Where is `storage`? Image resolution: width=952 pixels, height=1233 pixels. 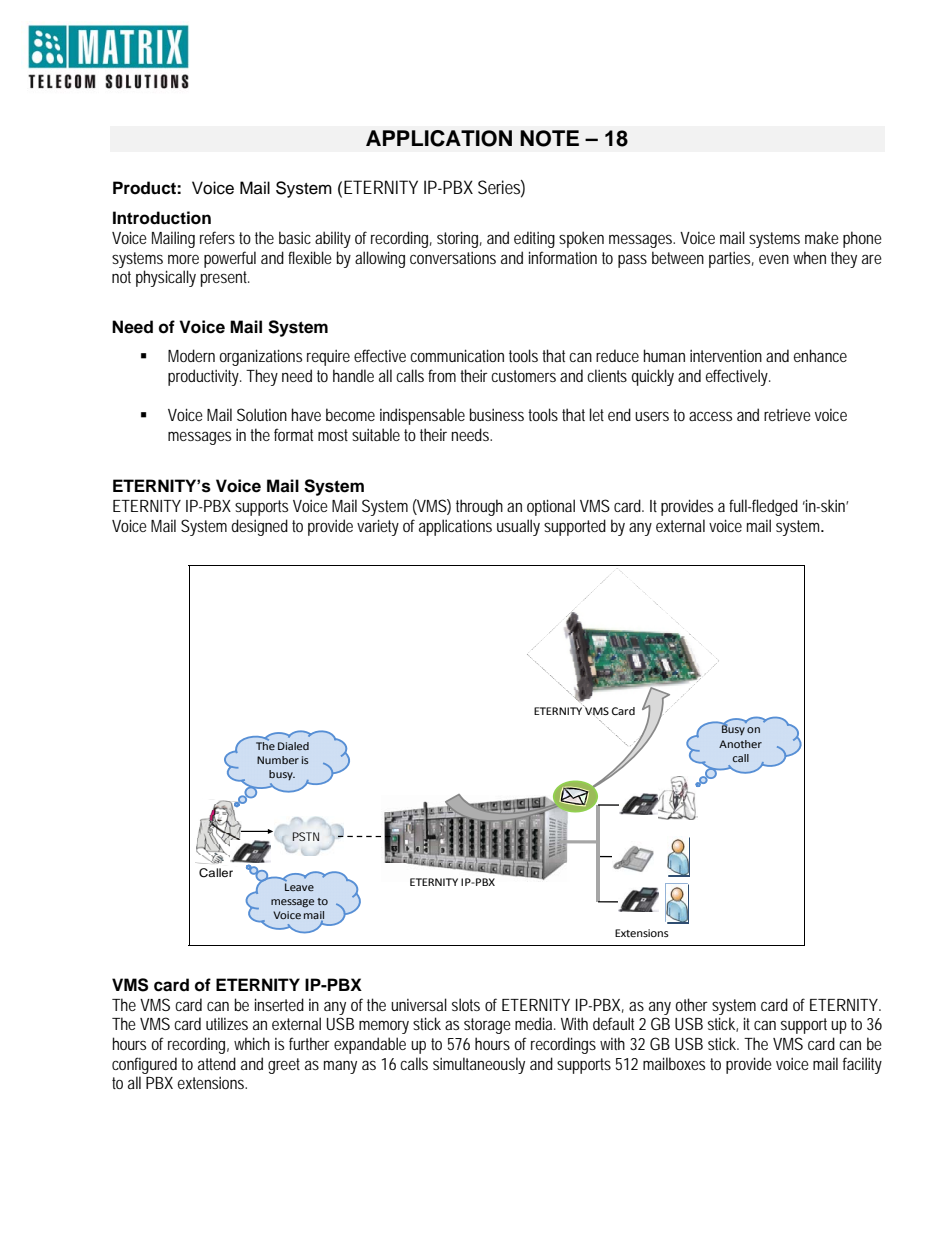
storage is located at coordinates (487, 1026).
